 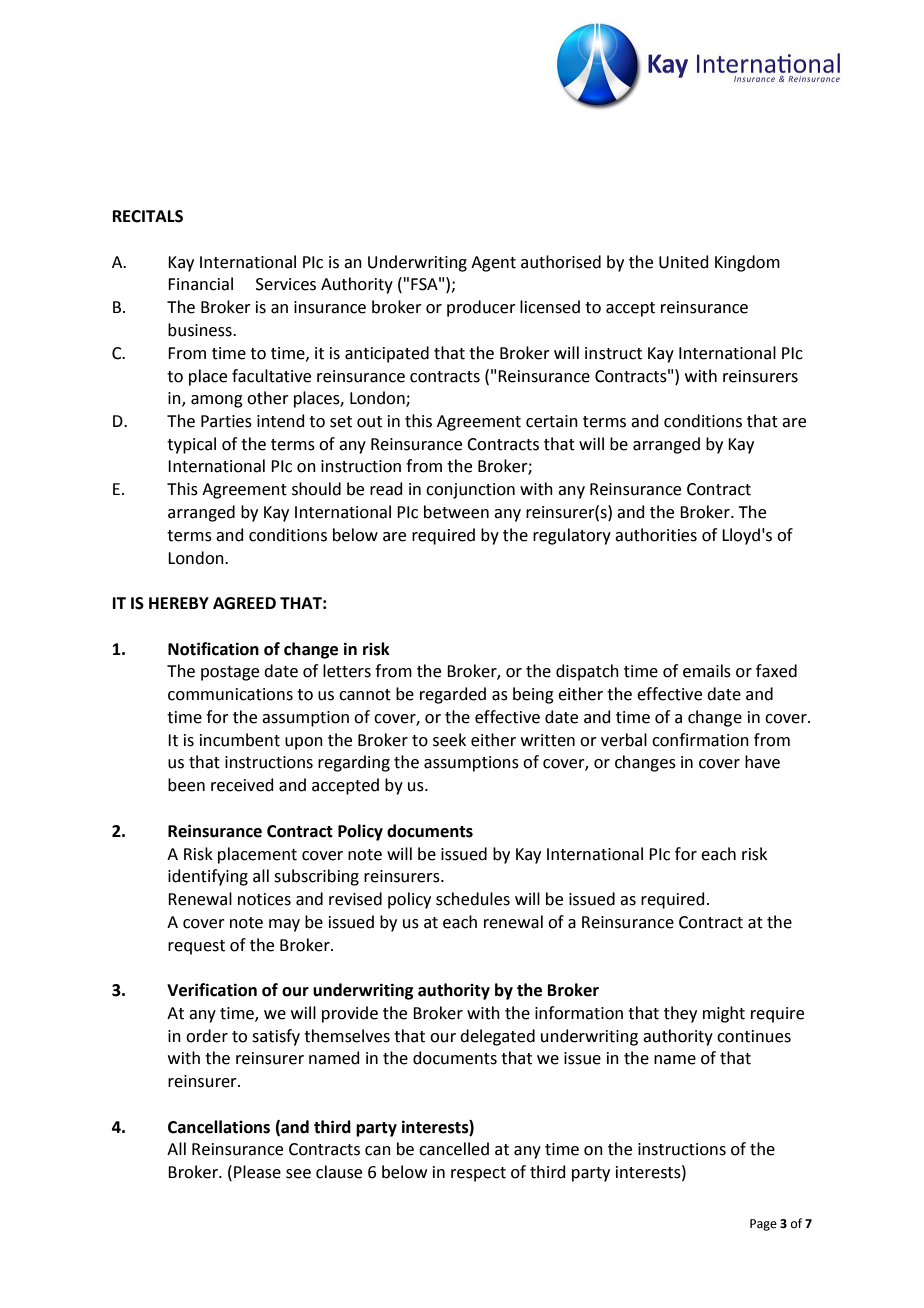 I want to click on respect, so click(x=478, y=1174).
